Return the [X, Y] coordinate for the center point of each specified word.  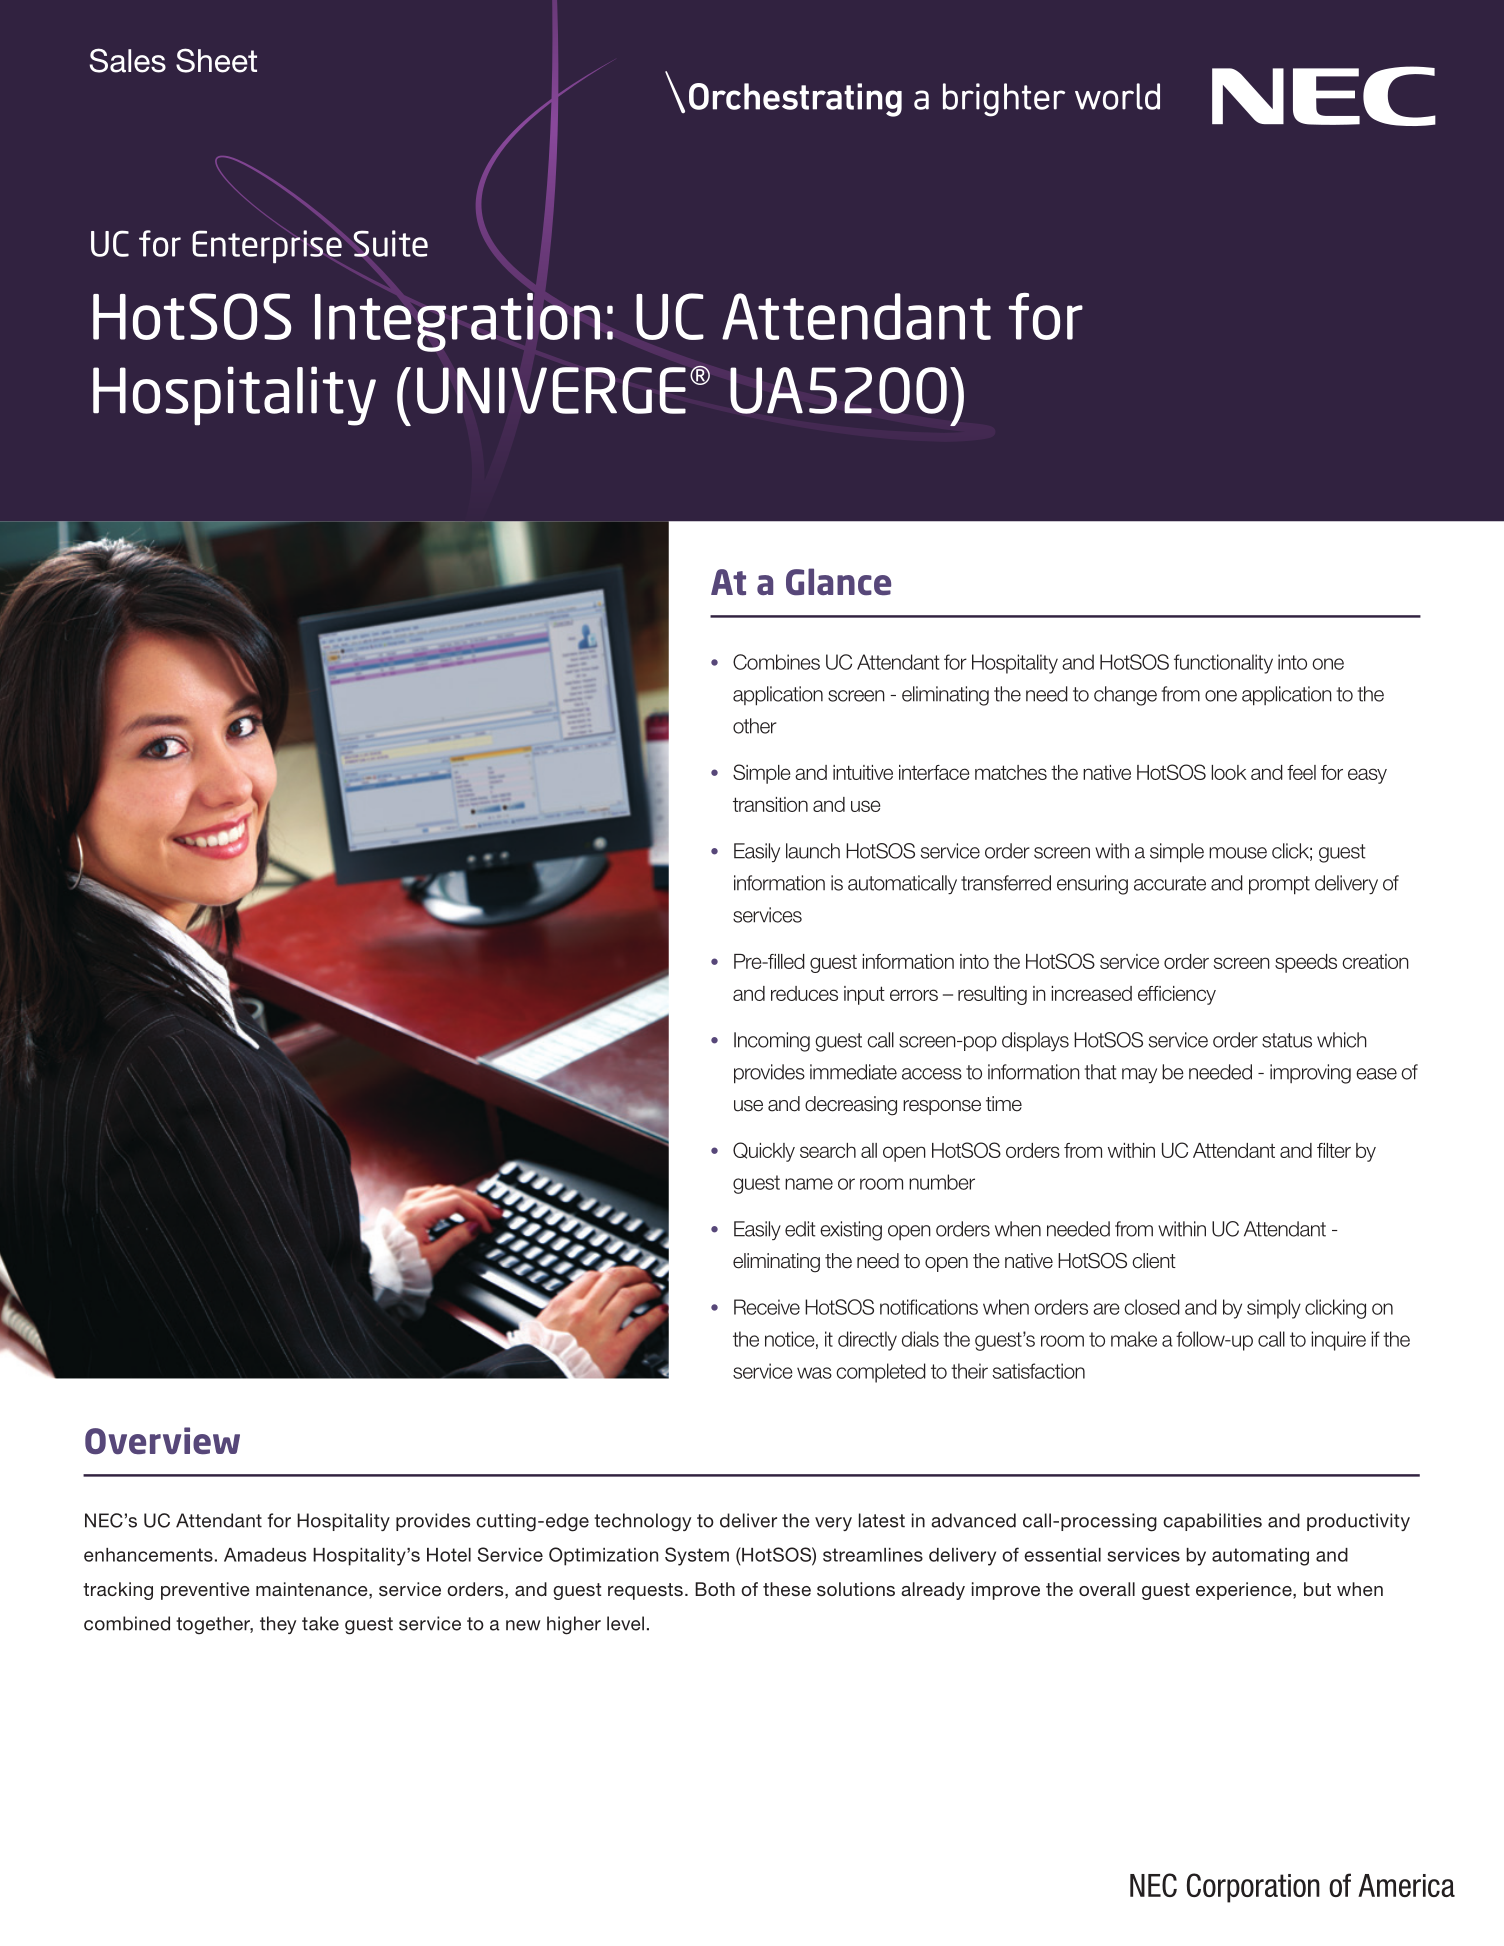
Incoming [772, 1042]
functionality [1223, 664]
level [625, 1623]
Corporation [1253, 1888]
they [278, 1625]
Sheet [216, 60]
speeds [1306, 963]
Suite [390, 243]
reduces [804, 993]
